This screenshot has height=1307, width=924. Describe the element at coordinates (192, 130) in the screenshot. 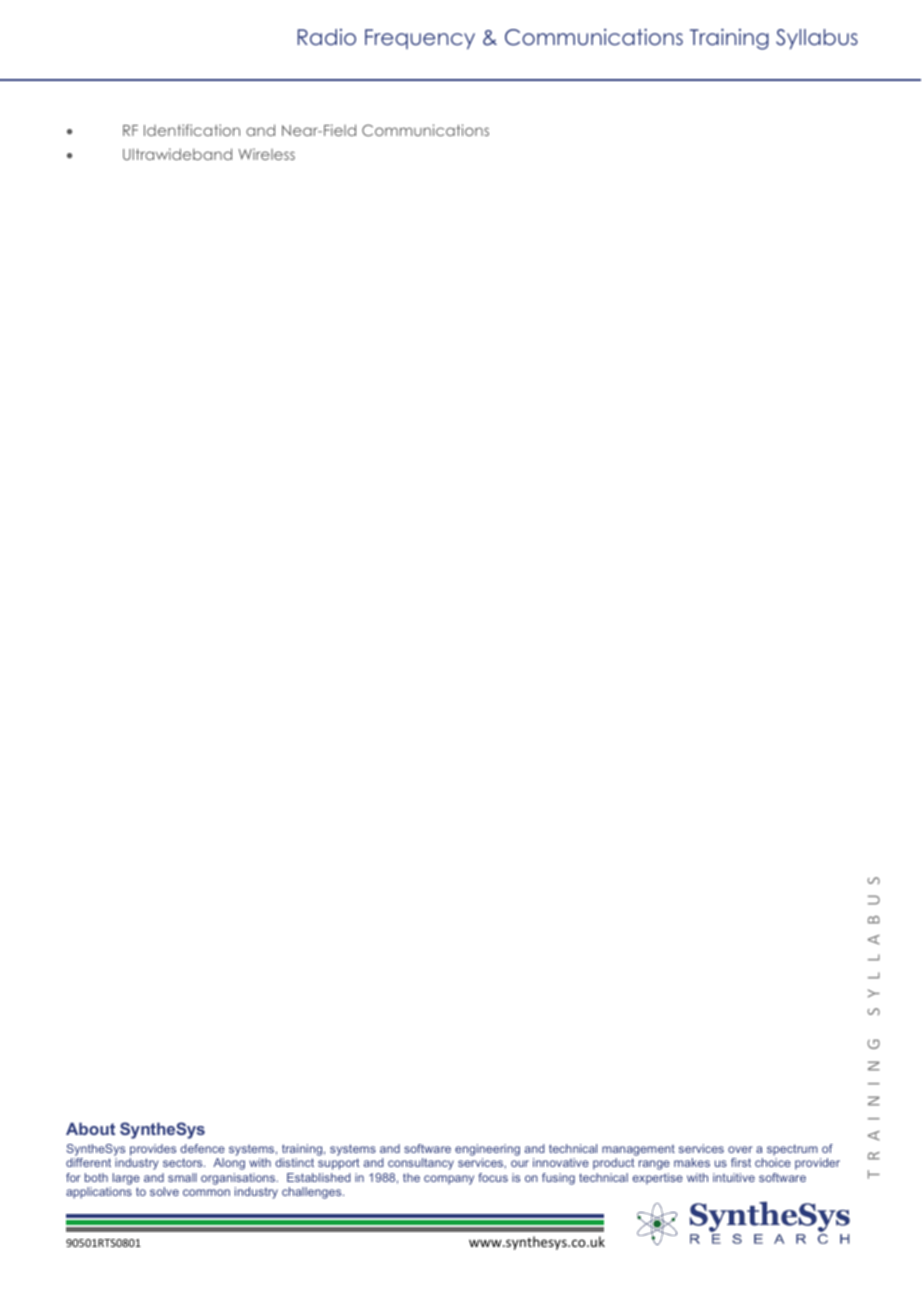

I see `Identification` at that location.
